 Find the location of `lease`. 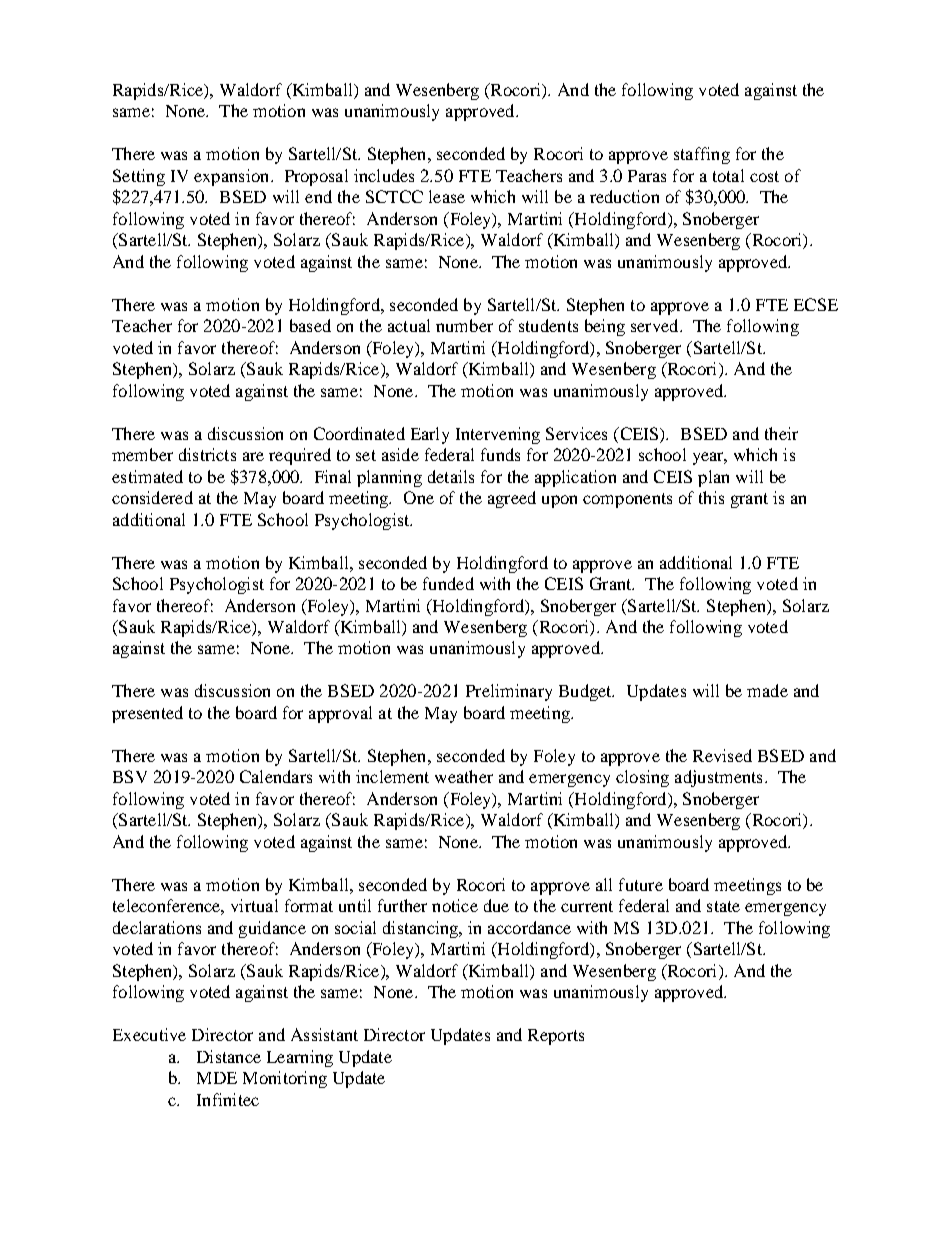

lease is located at coordinates (447, 196).
